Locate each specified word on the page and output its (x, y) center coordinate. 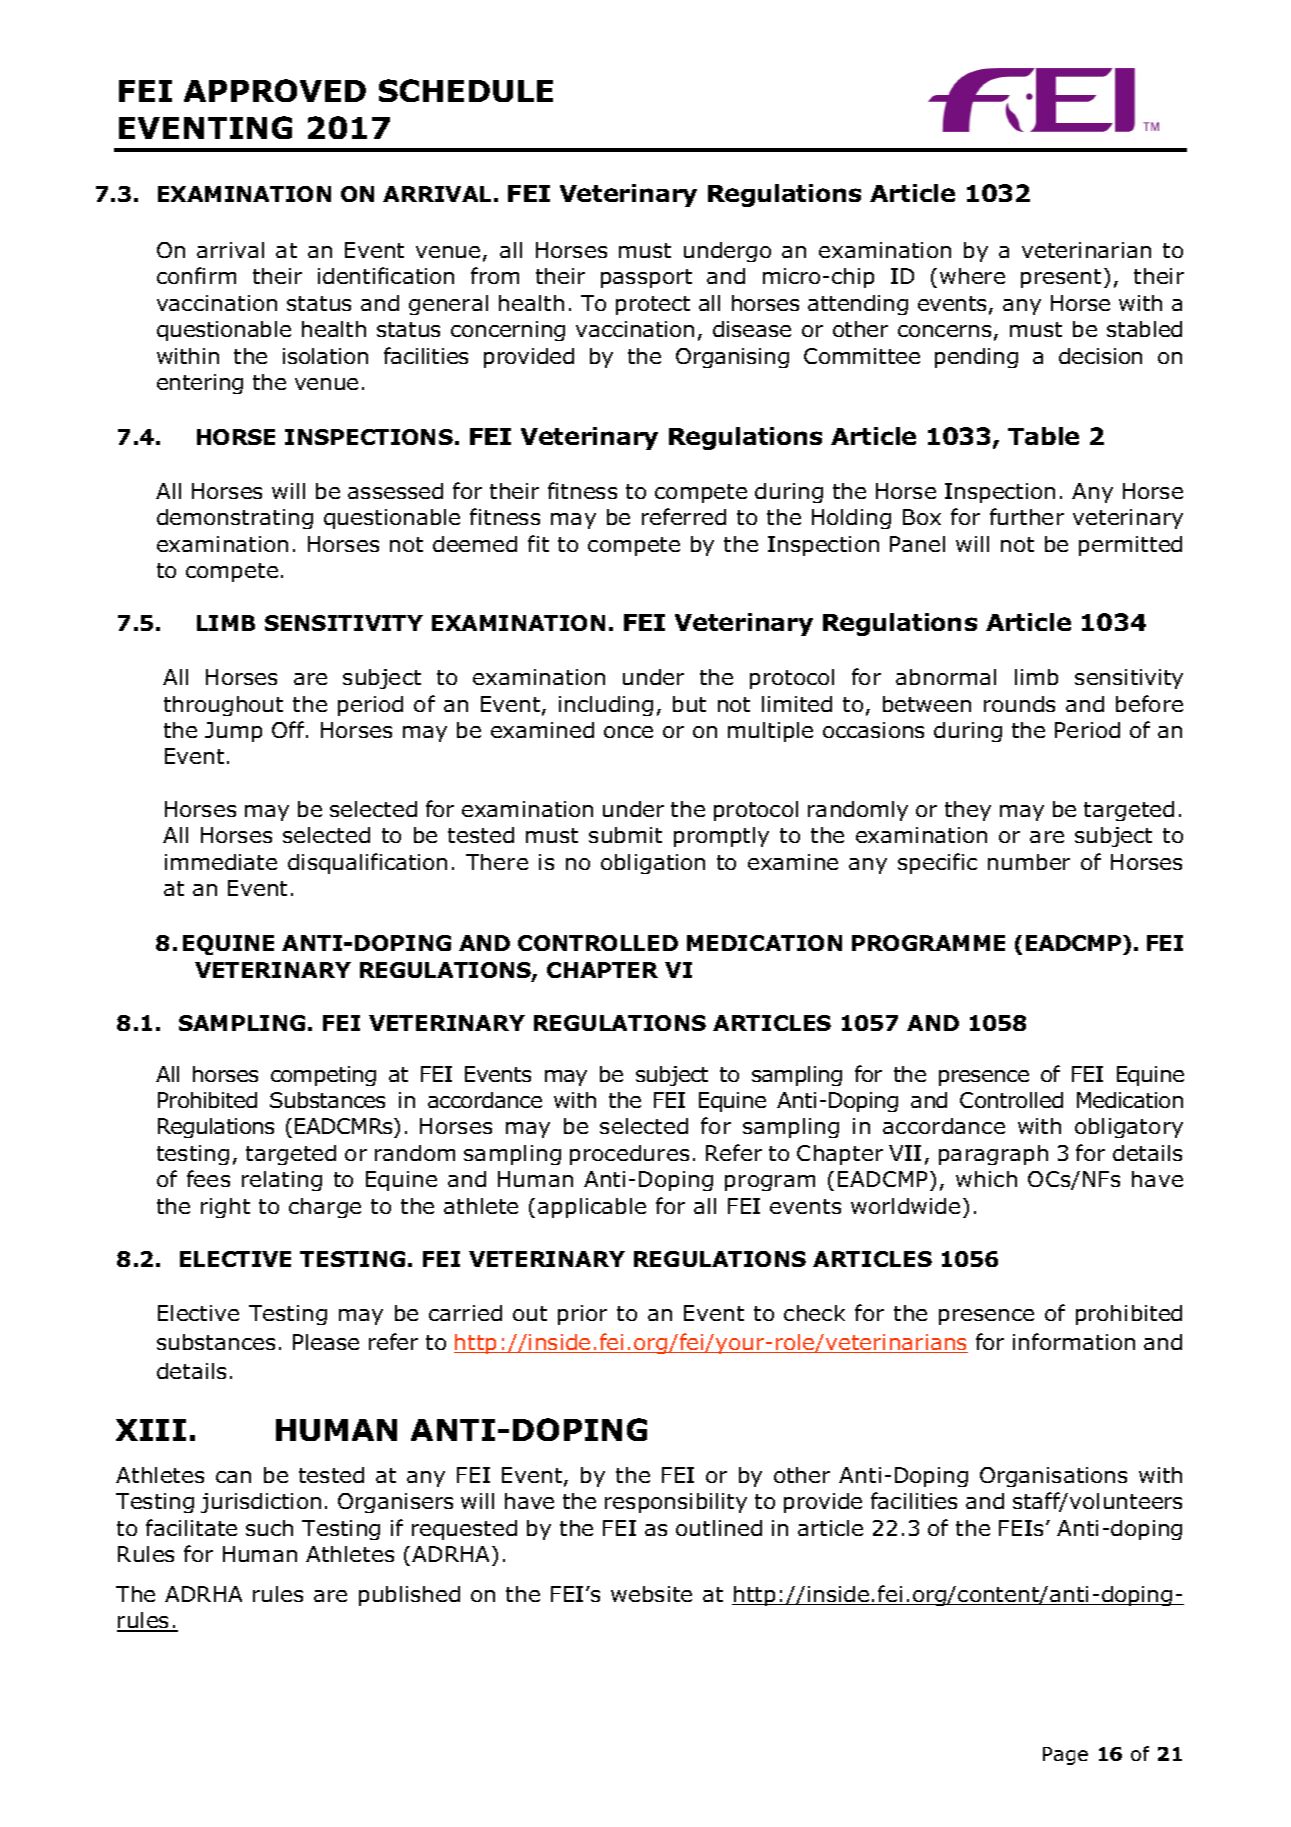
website (651, 1594)
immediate (221, 862)
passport (646, 278)
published (409, 1596)
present (1061, 278)
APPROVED (275, 90)
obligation (653, 864)
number (1029, 862)
